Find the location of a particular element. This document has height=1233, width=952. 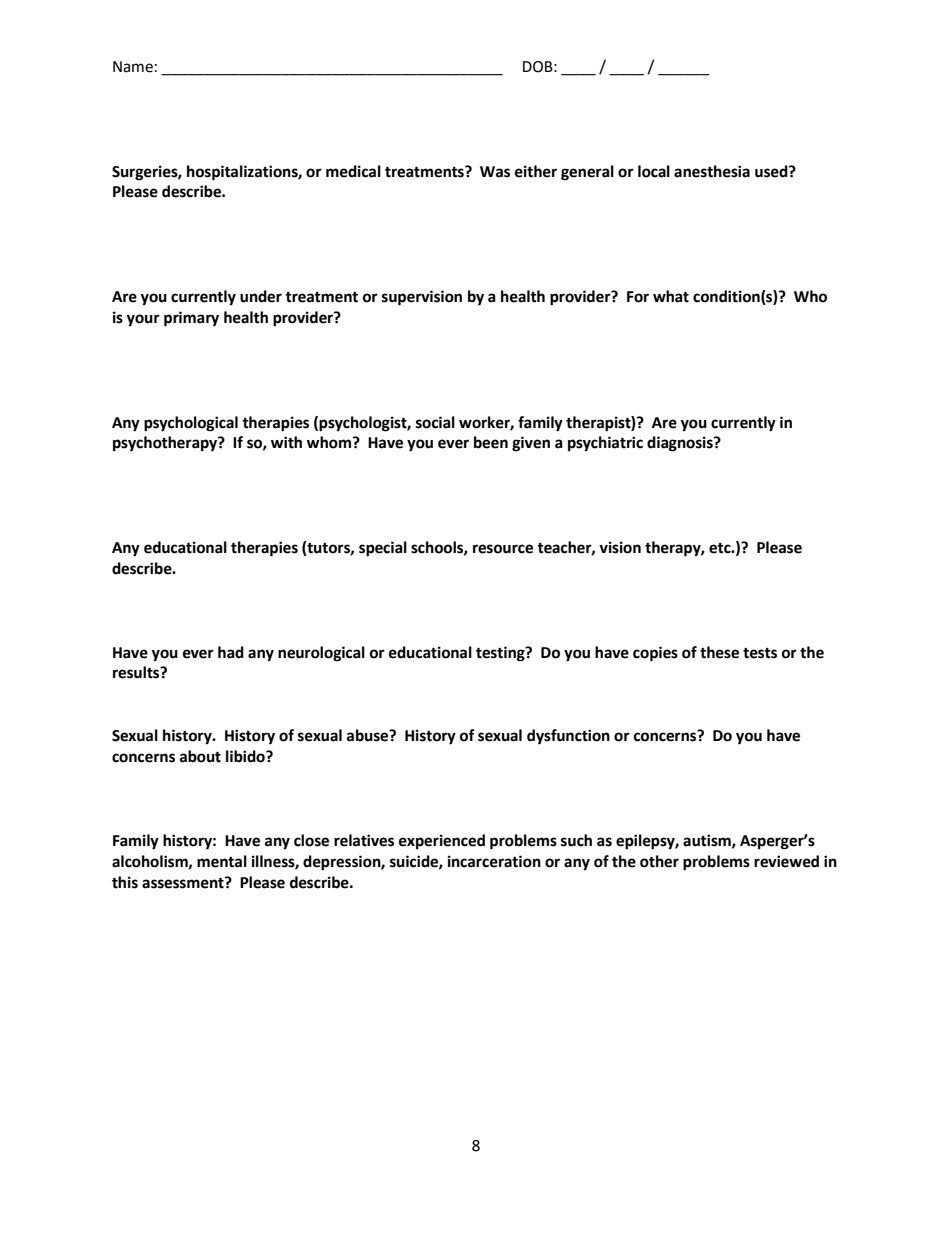

Was is located at coordinates (495, 172).
